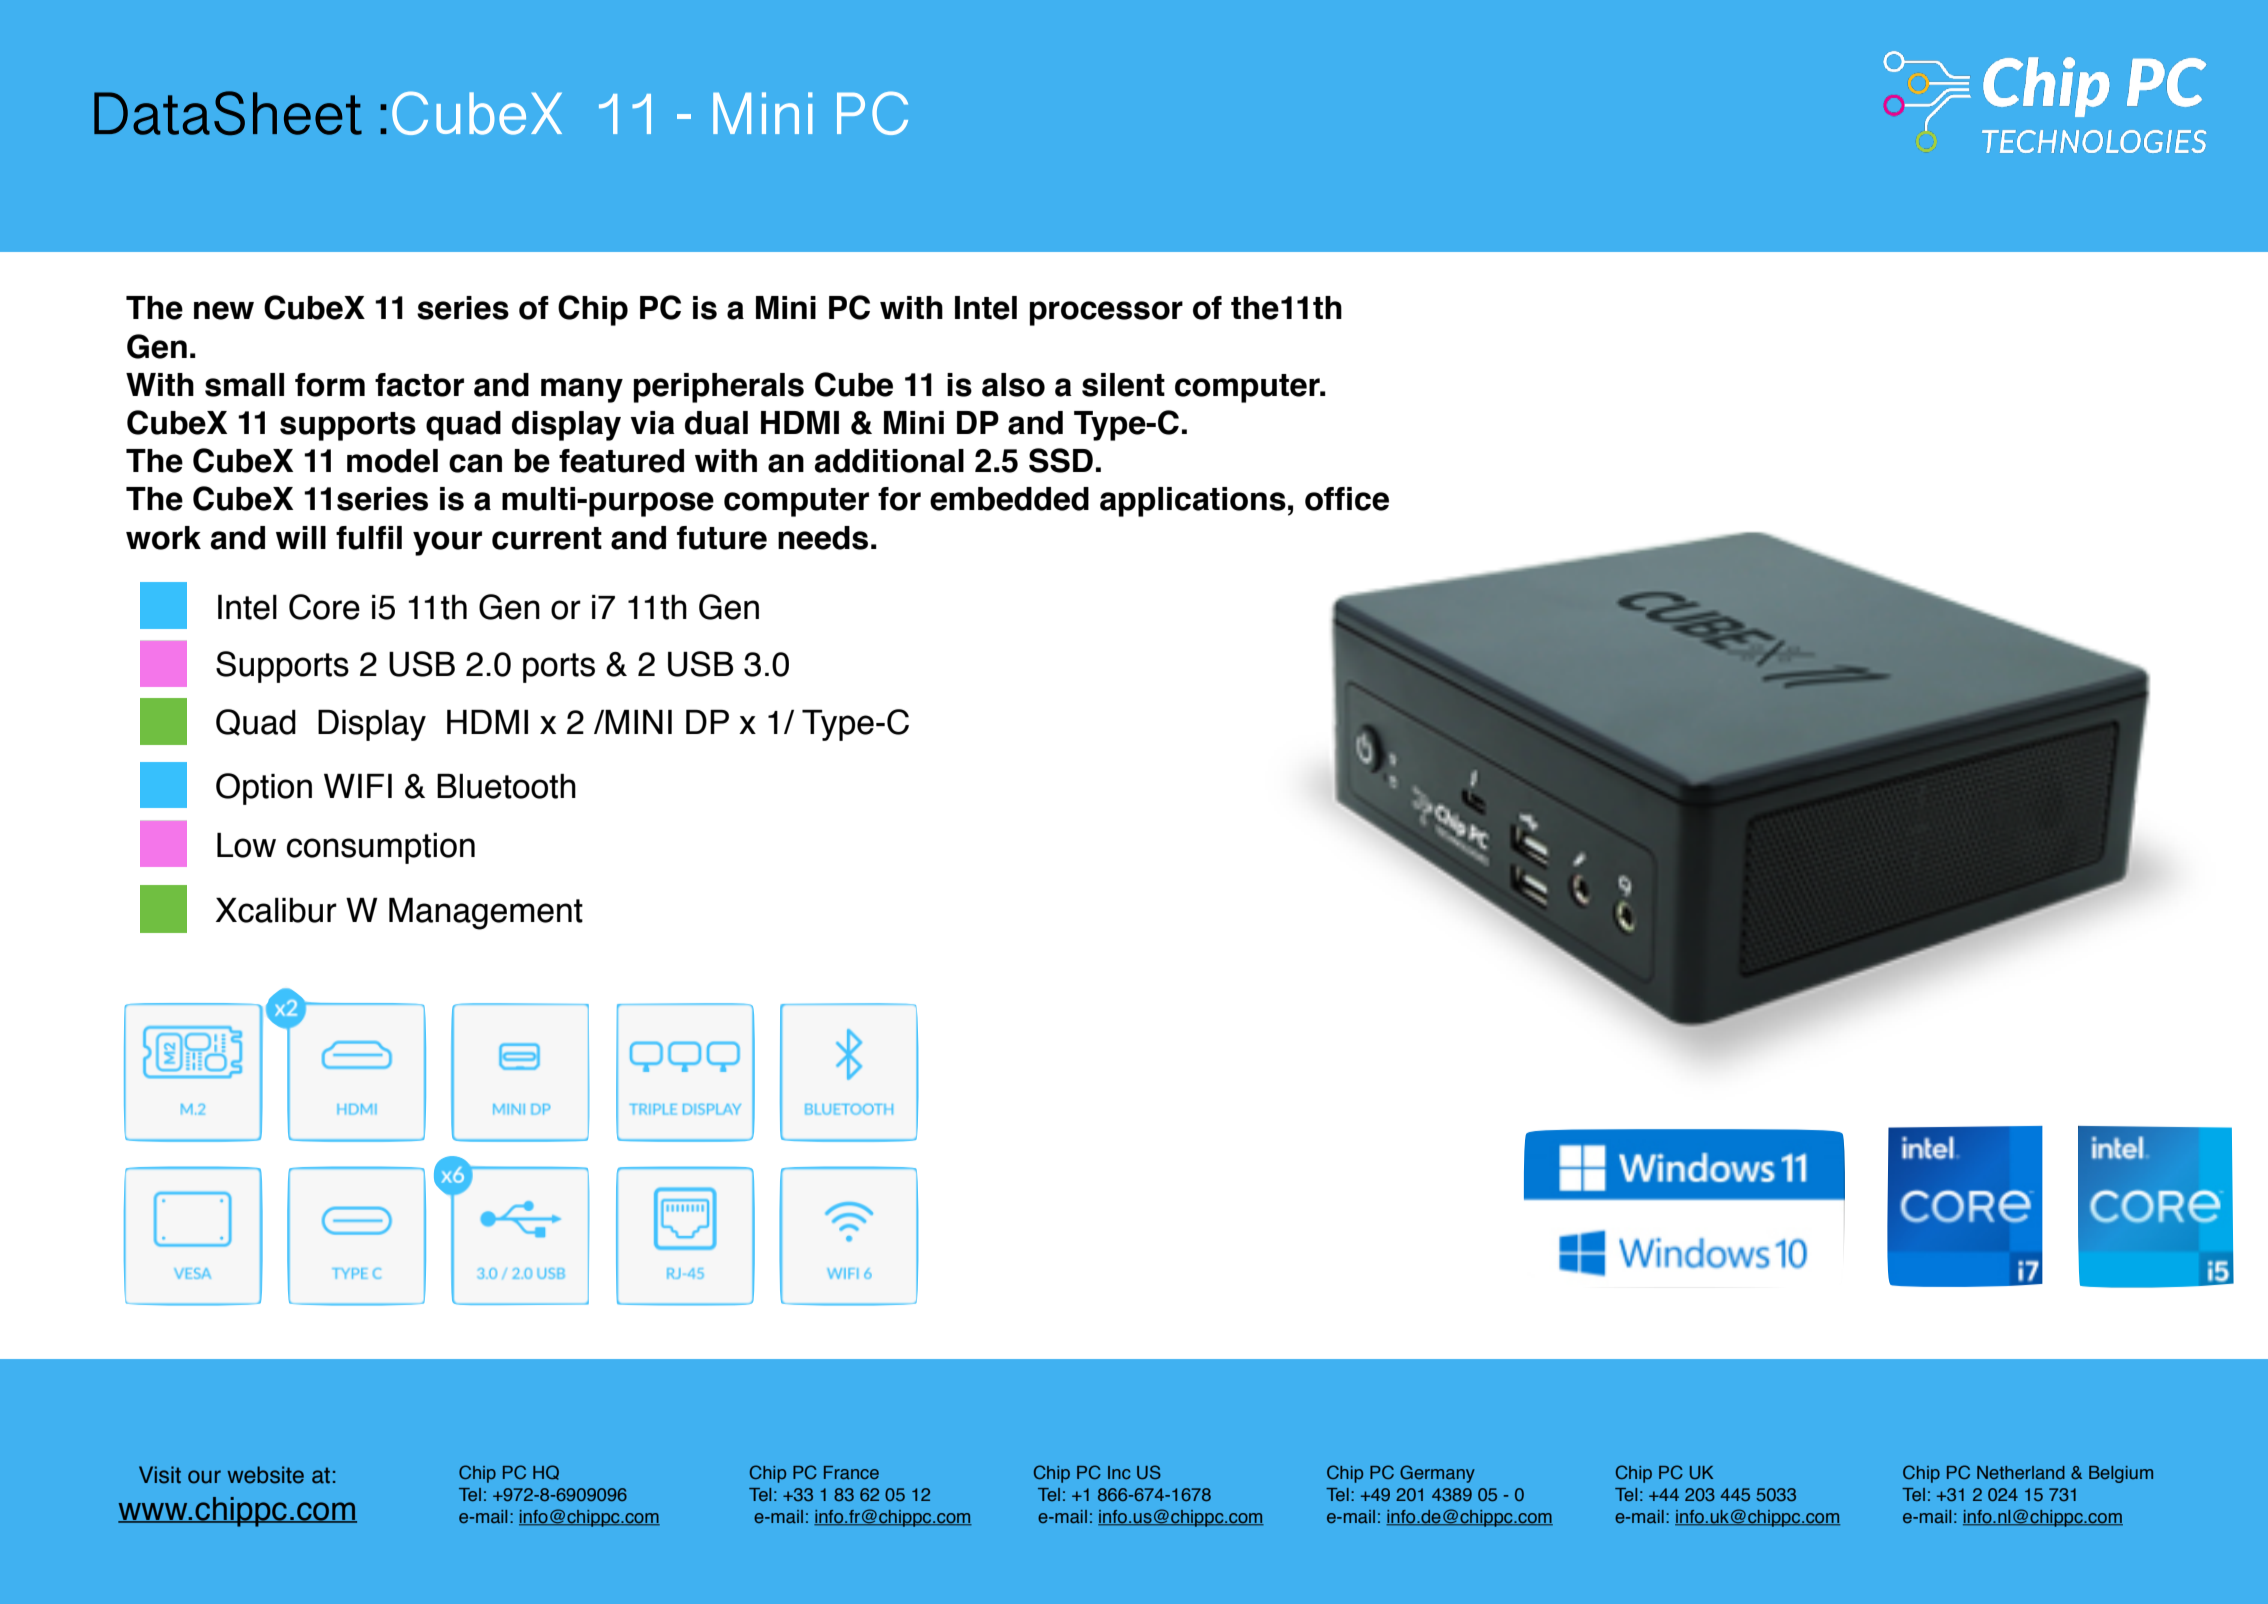  I want to click on Bluetooth, so click(506, 786).
